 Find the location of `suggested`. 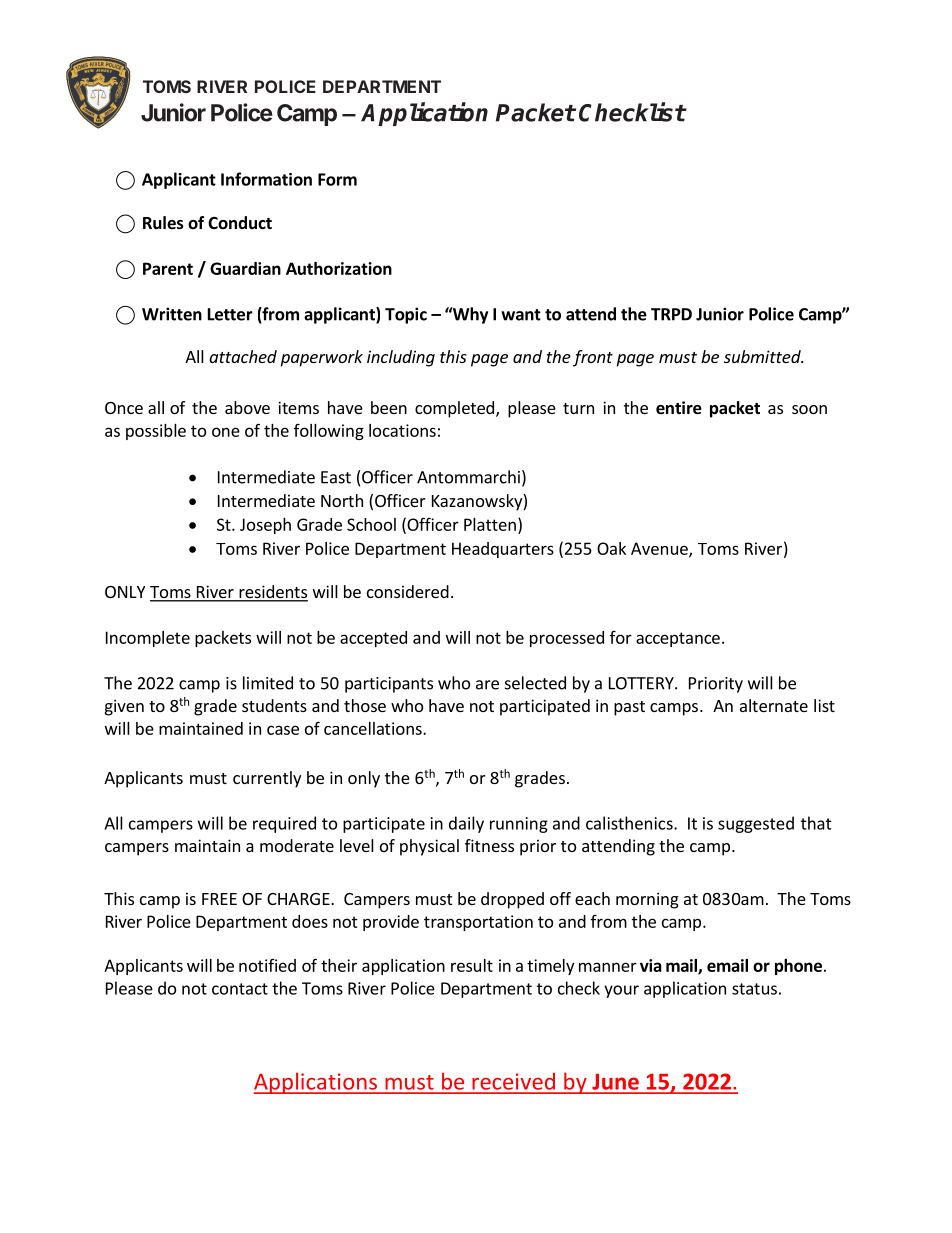

suggested is located at coordinates (756, 824).
